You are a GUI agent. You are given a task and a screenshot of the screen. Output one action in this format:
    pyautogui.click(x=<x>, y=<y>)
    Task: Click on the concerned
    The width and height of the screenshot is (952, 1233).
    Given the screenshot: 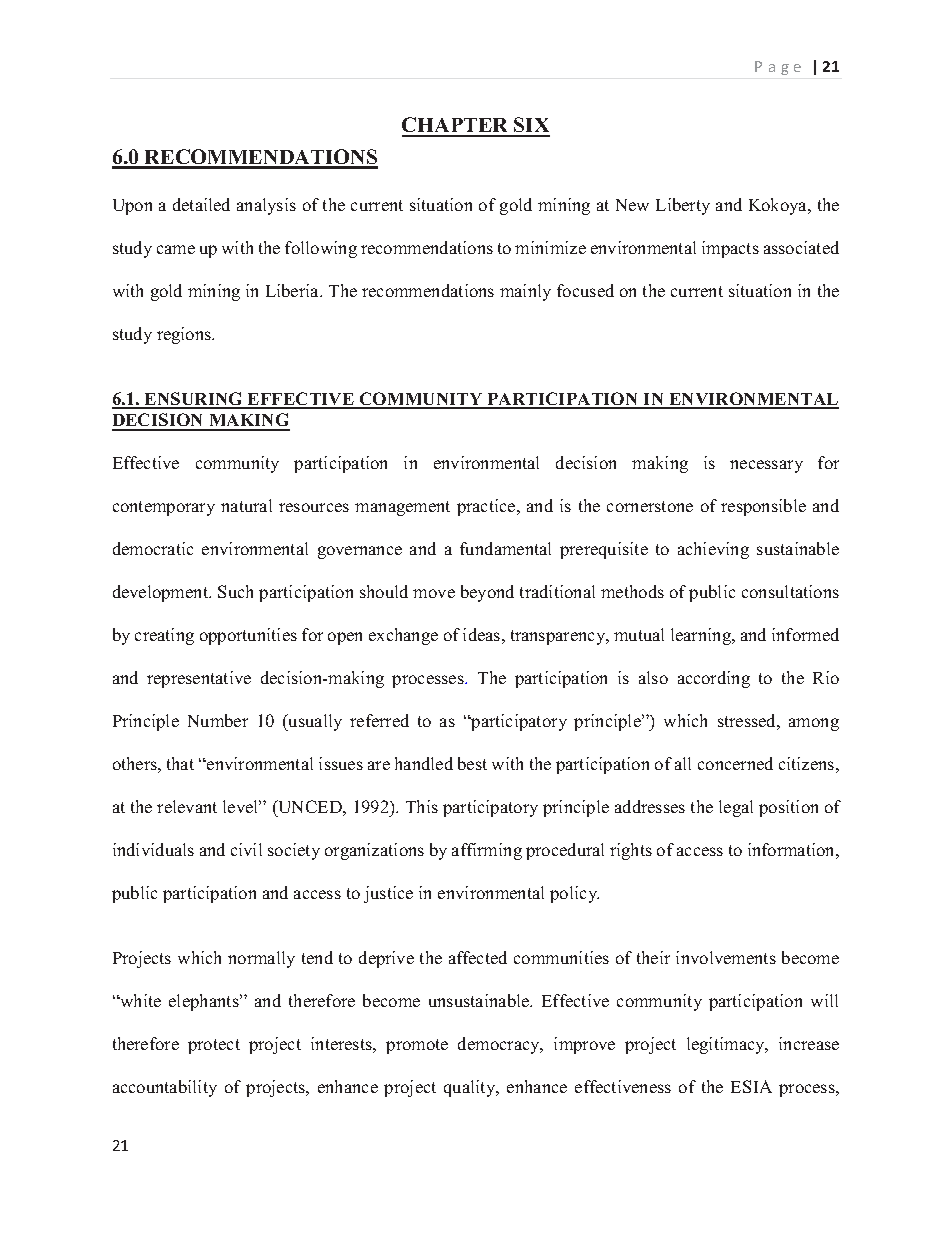 What is the action you would take?
    pyautogui.click(x=735, y=763)
